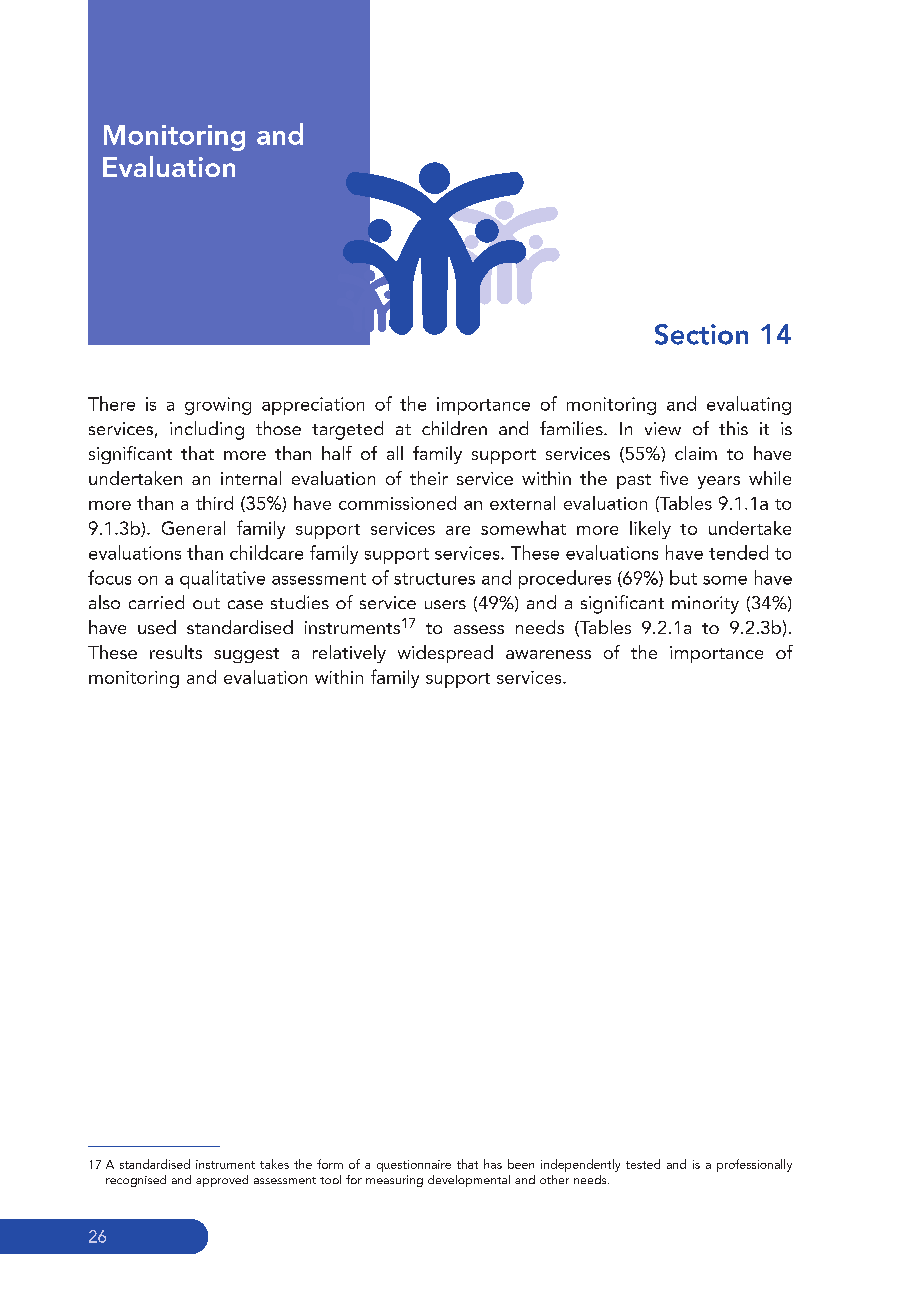 The image size is (924, 1308). Describe the element at coordinates (445, 654) in the screenshot. I see `widespread` at that location.
